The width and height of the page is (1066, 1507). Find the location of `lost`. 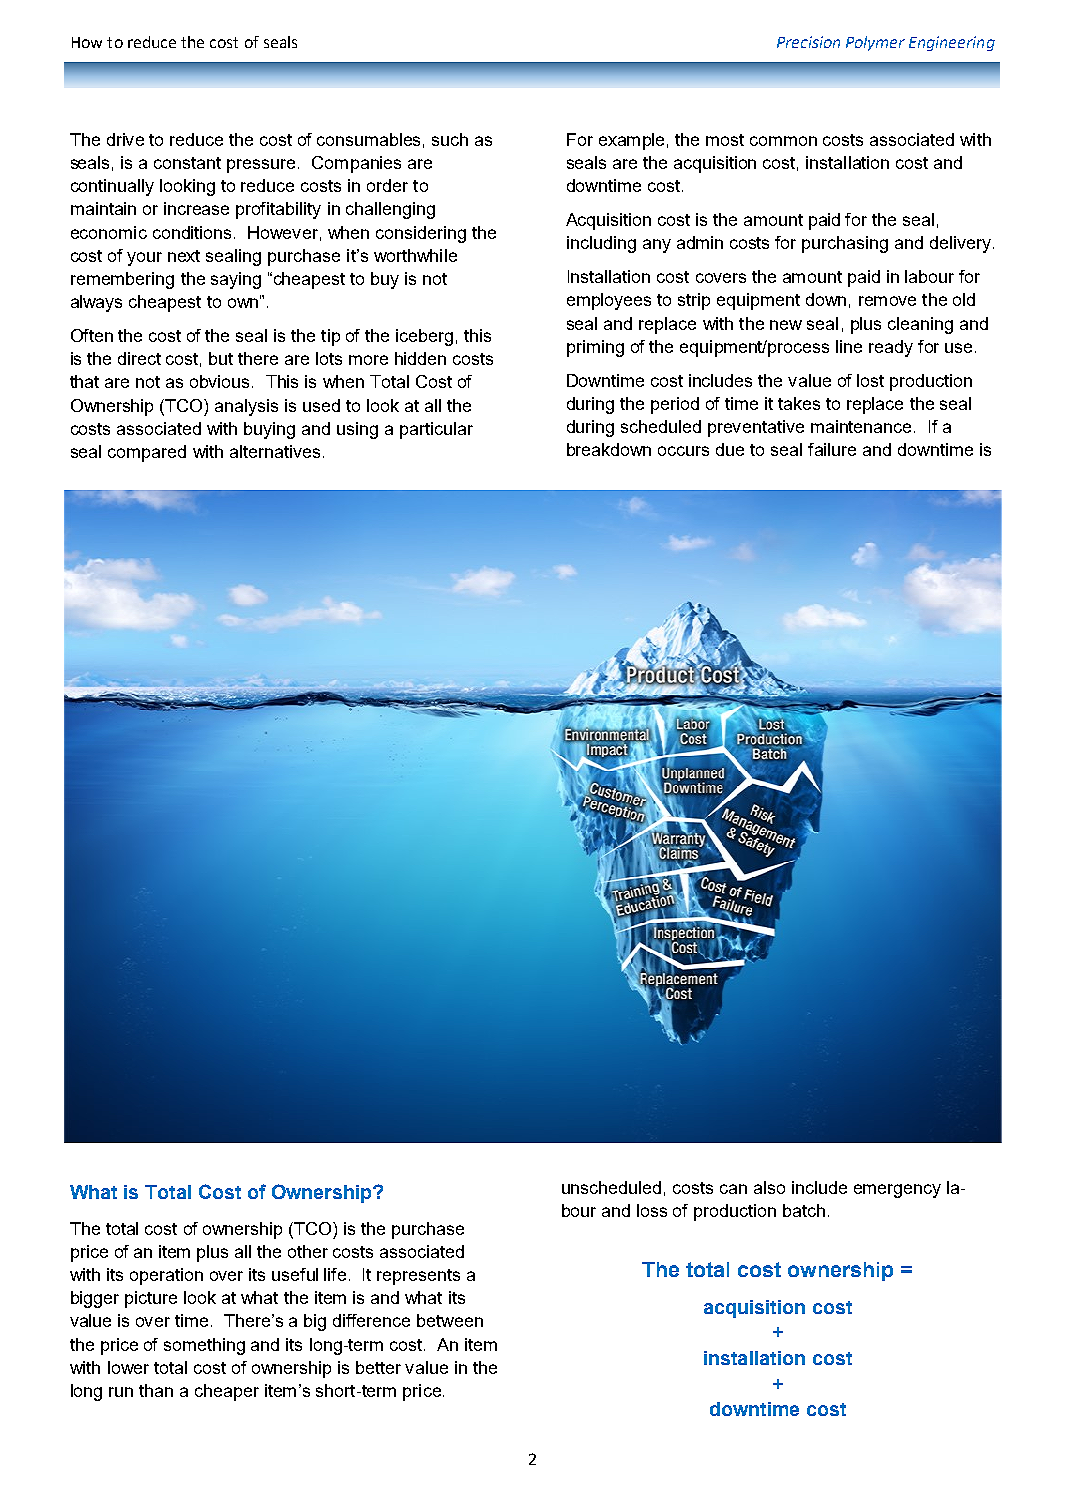

lost is located at coordinates (870, 380).
